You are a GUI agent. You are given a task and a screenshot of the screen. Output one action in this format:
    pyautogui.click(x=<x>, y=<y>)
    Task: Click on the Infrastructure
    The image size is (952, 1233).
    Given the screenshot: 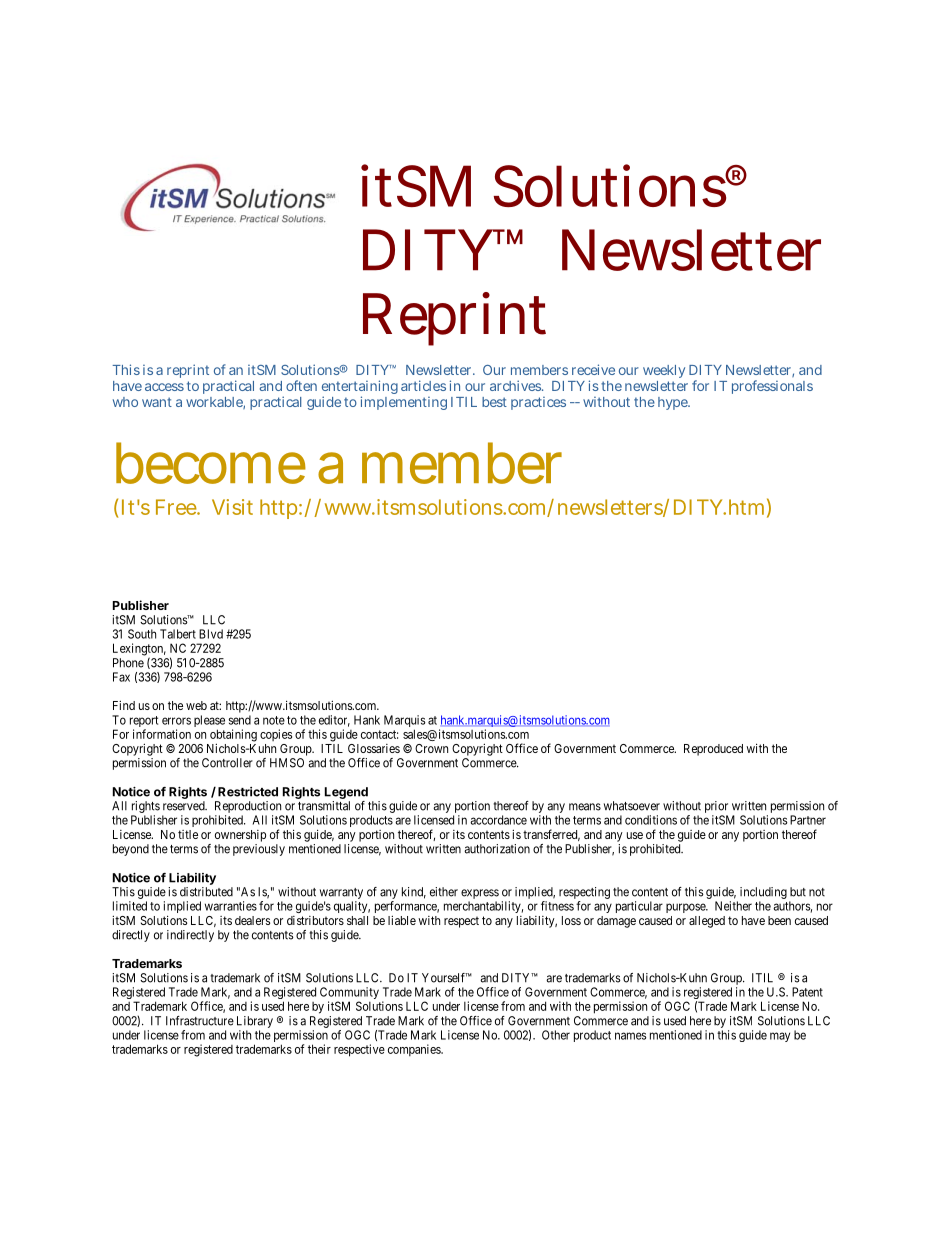 What is the action you would take?
    pyautogui.click(x=200, y=1021)
